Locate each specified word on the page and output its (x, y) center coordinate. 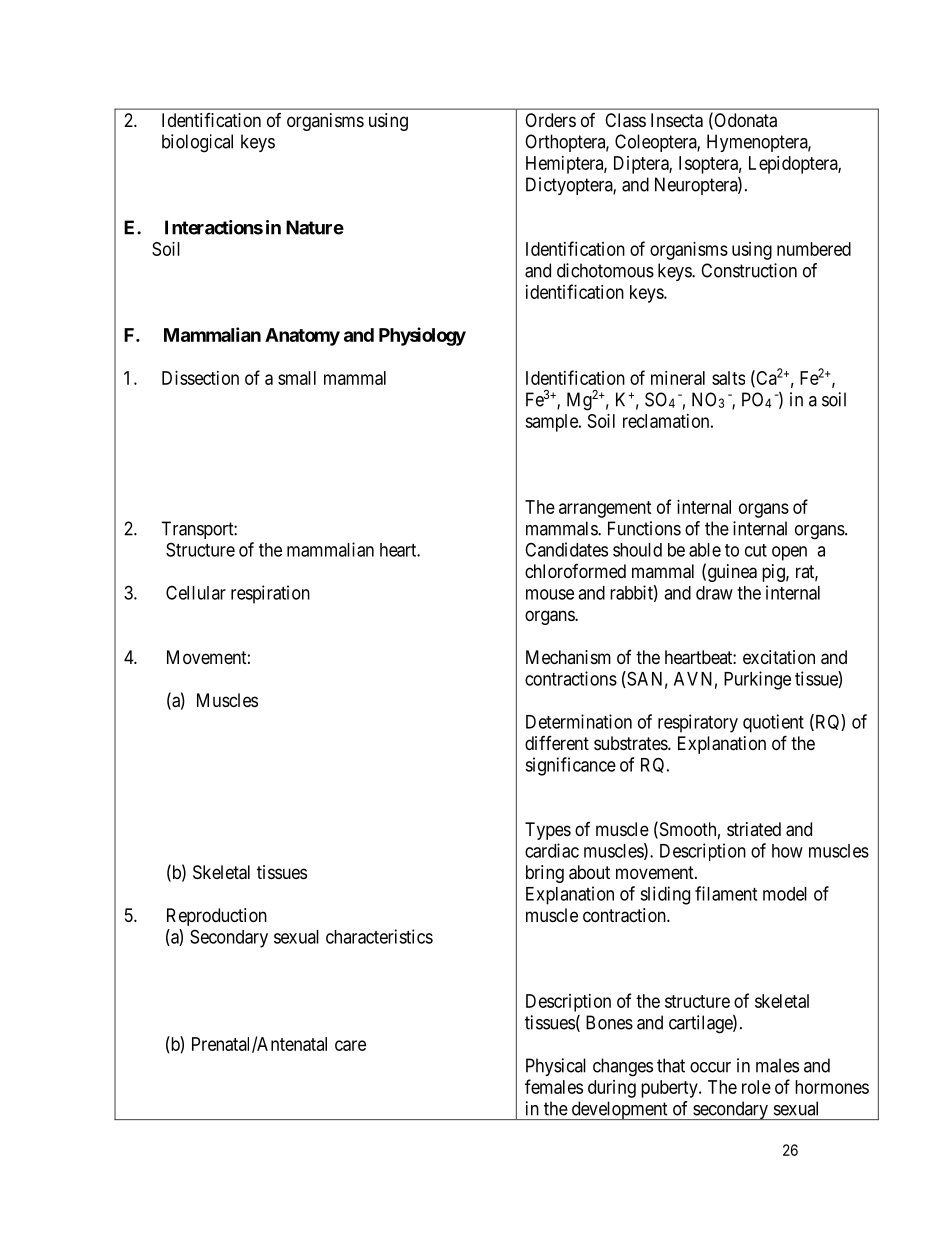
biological (197, 143)
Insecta (677, 120)
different (557, 743)
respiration (270, 594)
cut (756, 550)
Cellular (196, 592)
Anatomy (302, 337)
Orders (550, 120)
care (350, 1045)
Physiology (422, 336)
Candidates (566, 549)
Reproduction (217, 917)
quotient (773, 723)
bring (545, 874)
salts (728, 378)
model (785, 894)
